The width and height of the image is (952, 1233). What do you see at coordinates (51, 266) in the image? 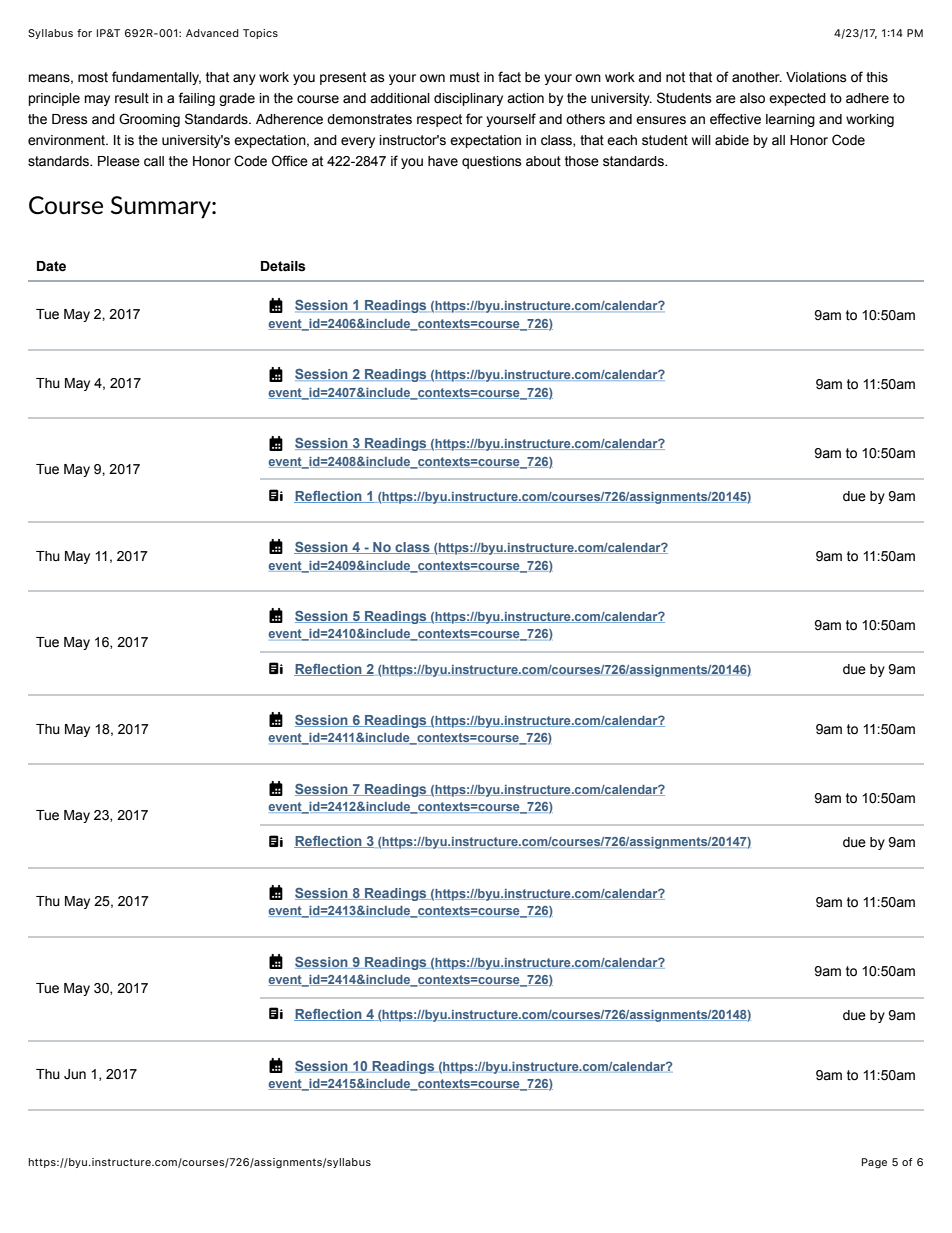
I see `Date` at bounding box center [51, 266].
